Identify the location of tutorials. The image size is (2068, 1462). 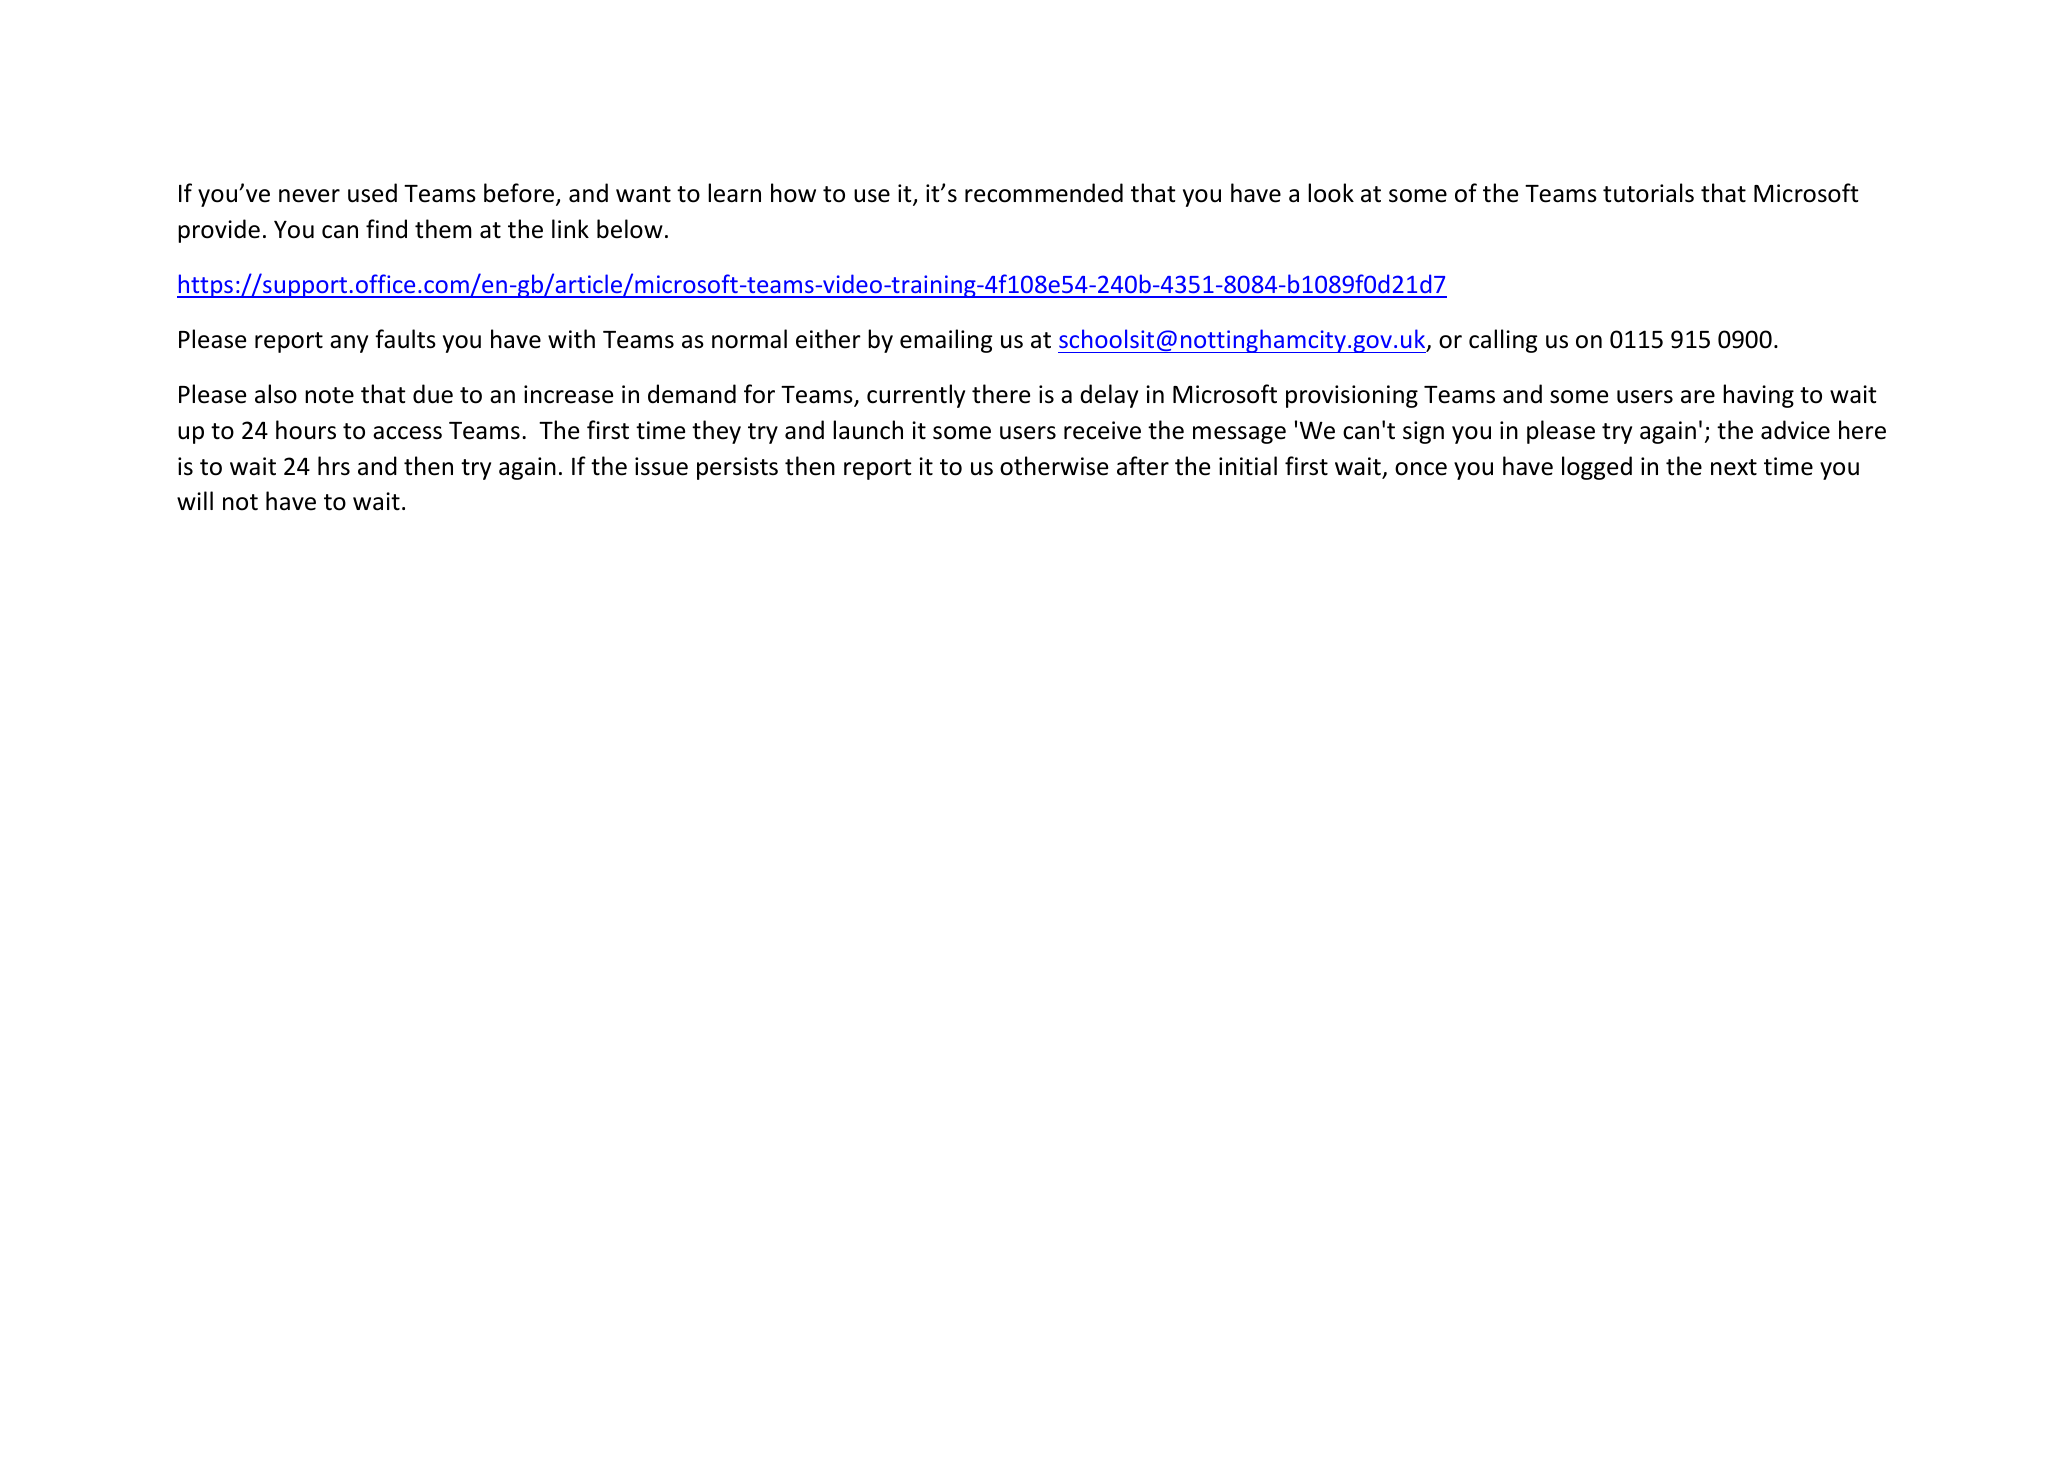
(1648, 193).
